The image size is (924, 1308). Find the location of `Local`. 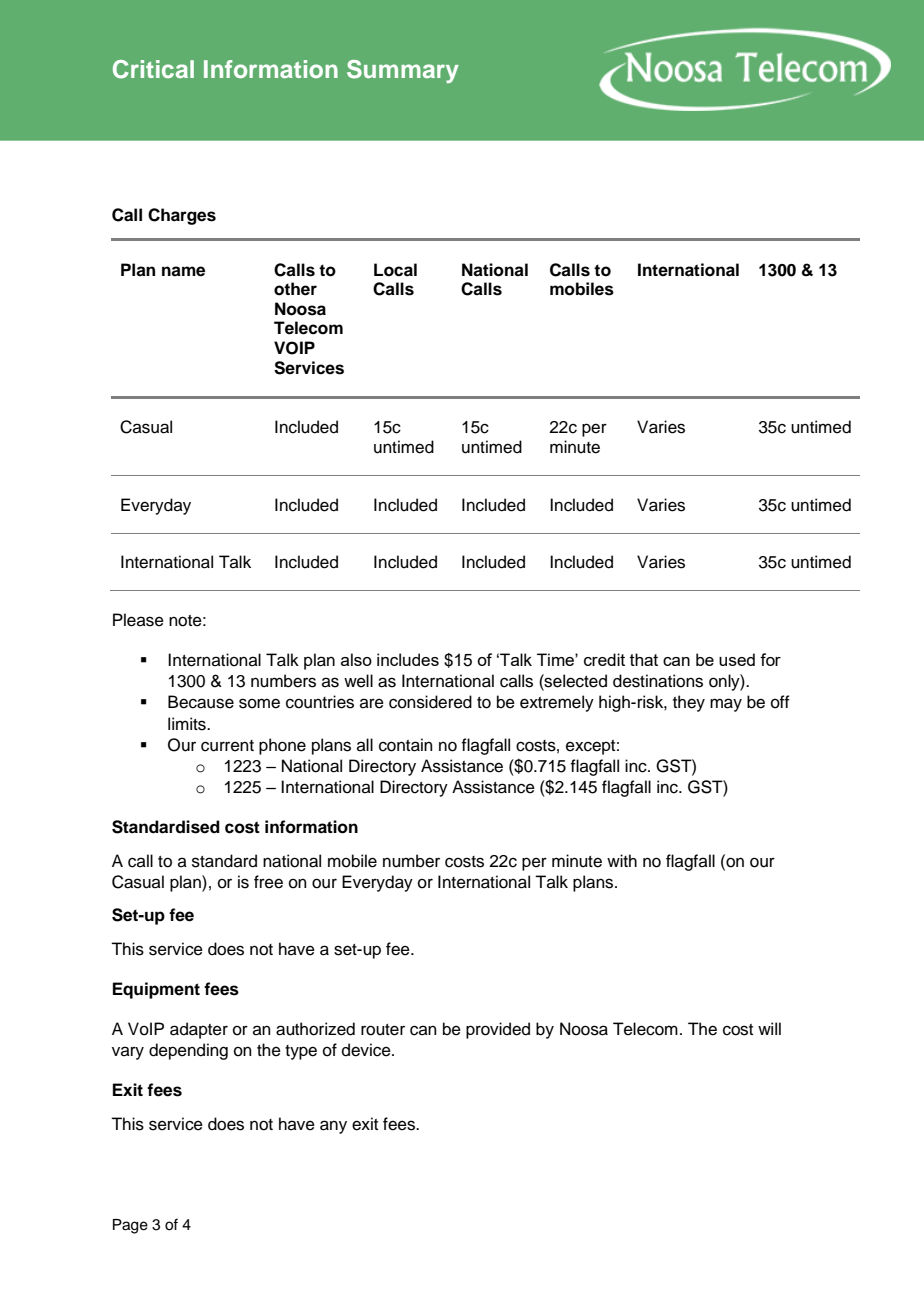

Local is located at coordinates (395, 270).
